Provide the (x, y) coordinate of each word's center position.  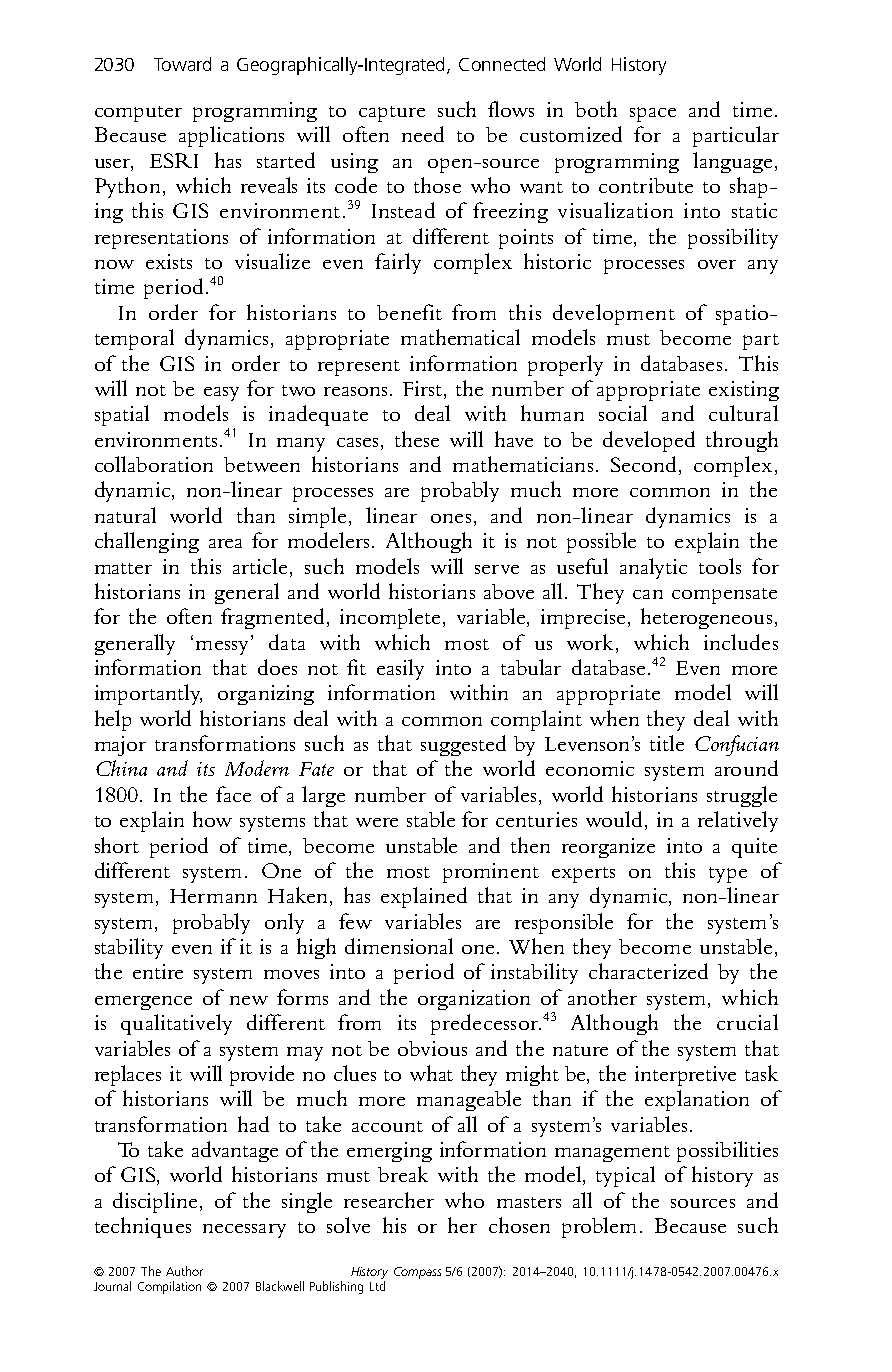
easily (400, 669)
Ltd (377, 1286)
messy (224, 647)
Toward (182, 64)
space (653, 114)
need (423, 134)
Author (184, 1271)
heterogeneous (706, 618)
